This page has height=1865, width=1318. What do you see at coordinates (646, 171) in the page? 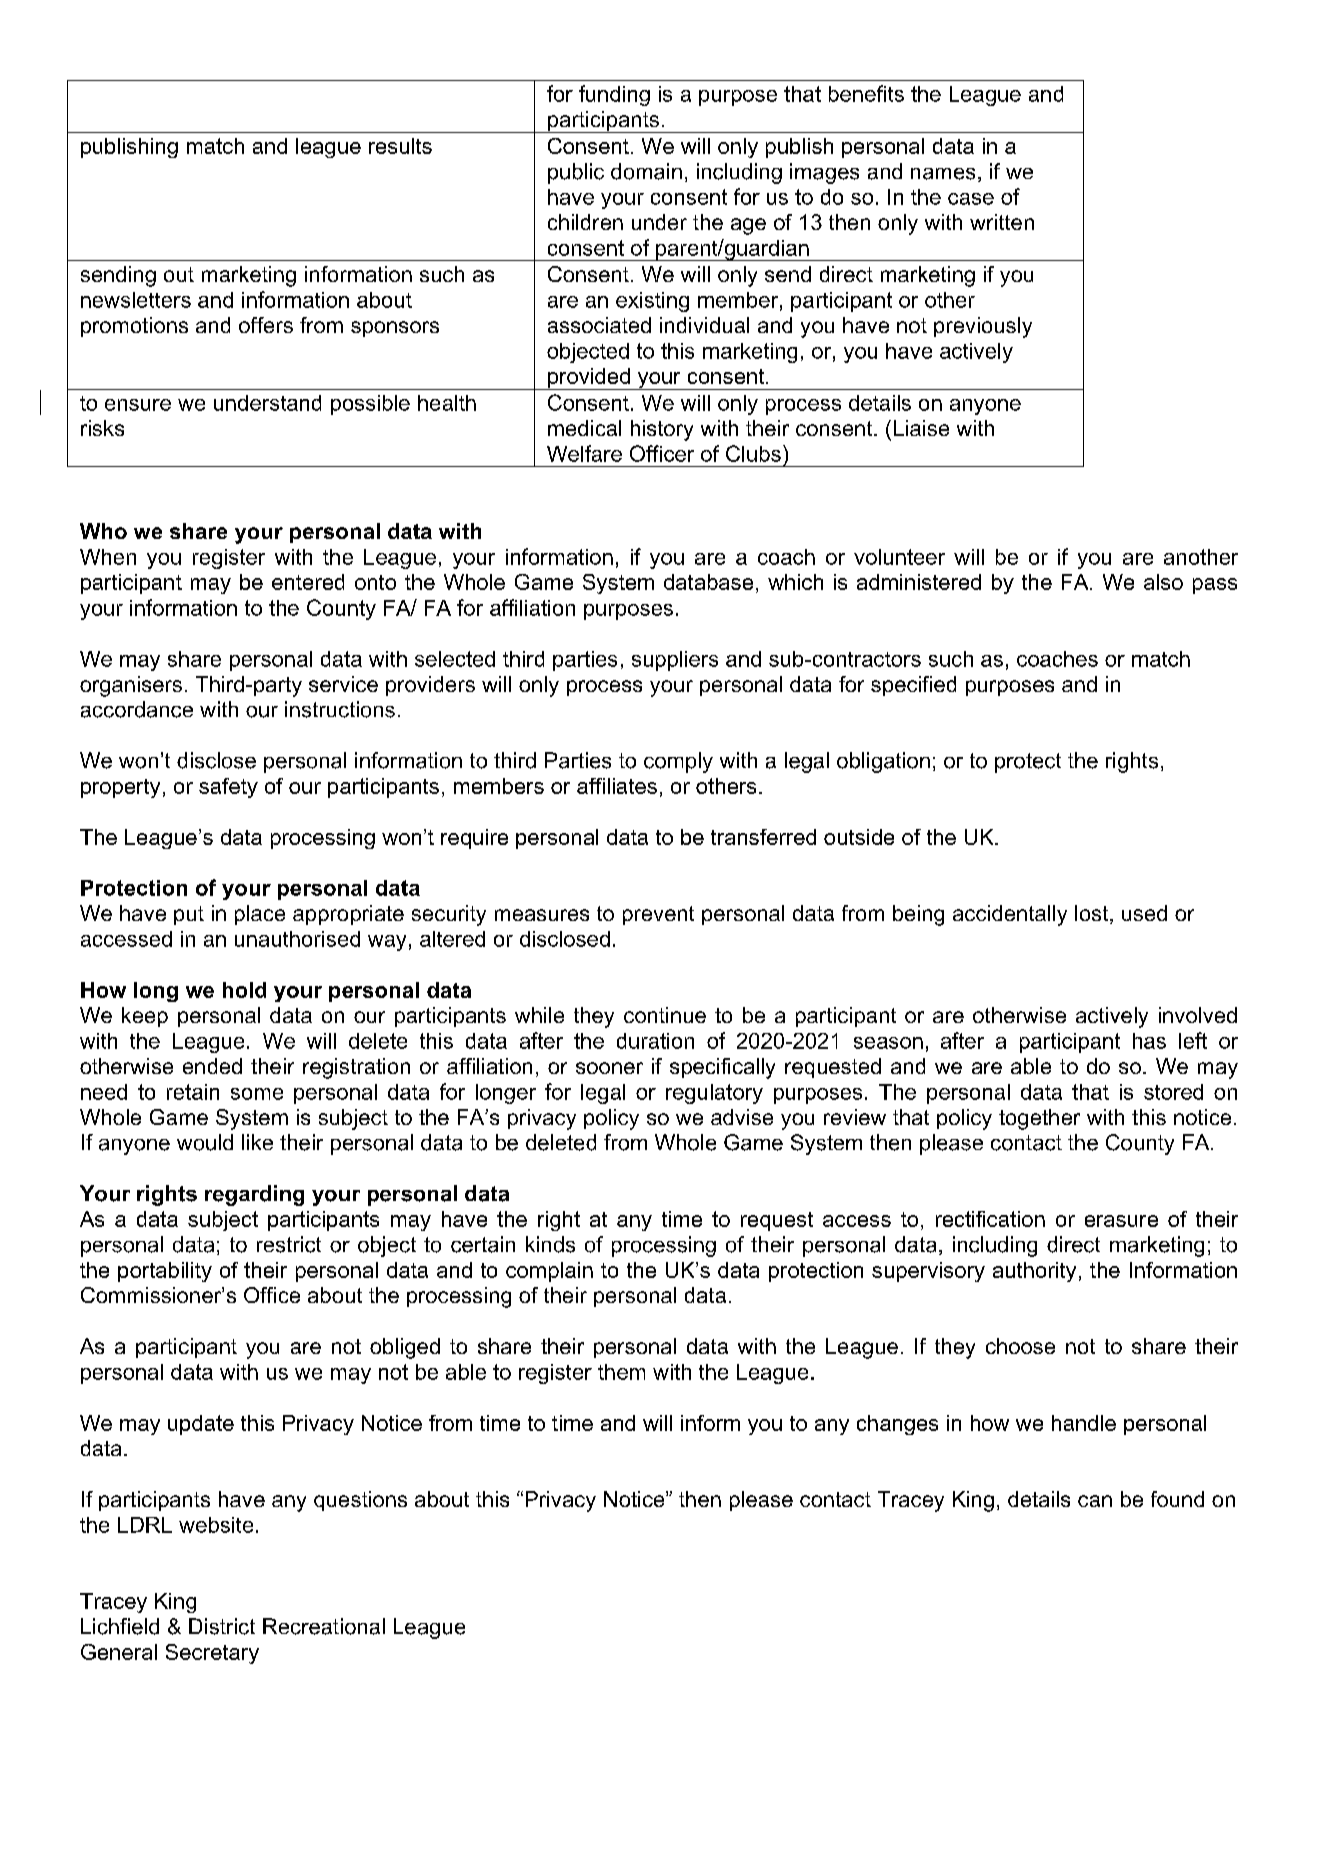
I see `domain` at bounding box center [646, 171].
